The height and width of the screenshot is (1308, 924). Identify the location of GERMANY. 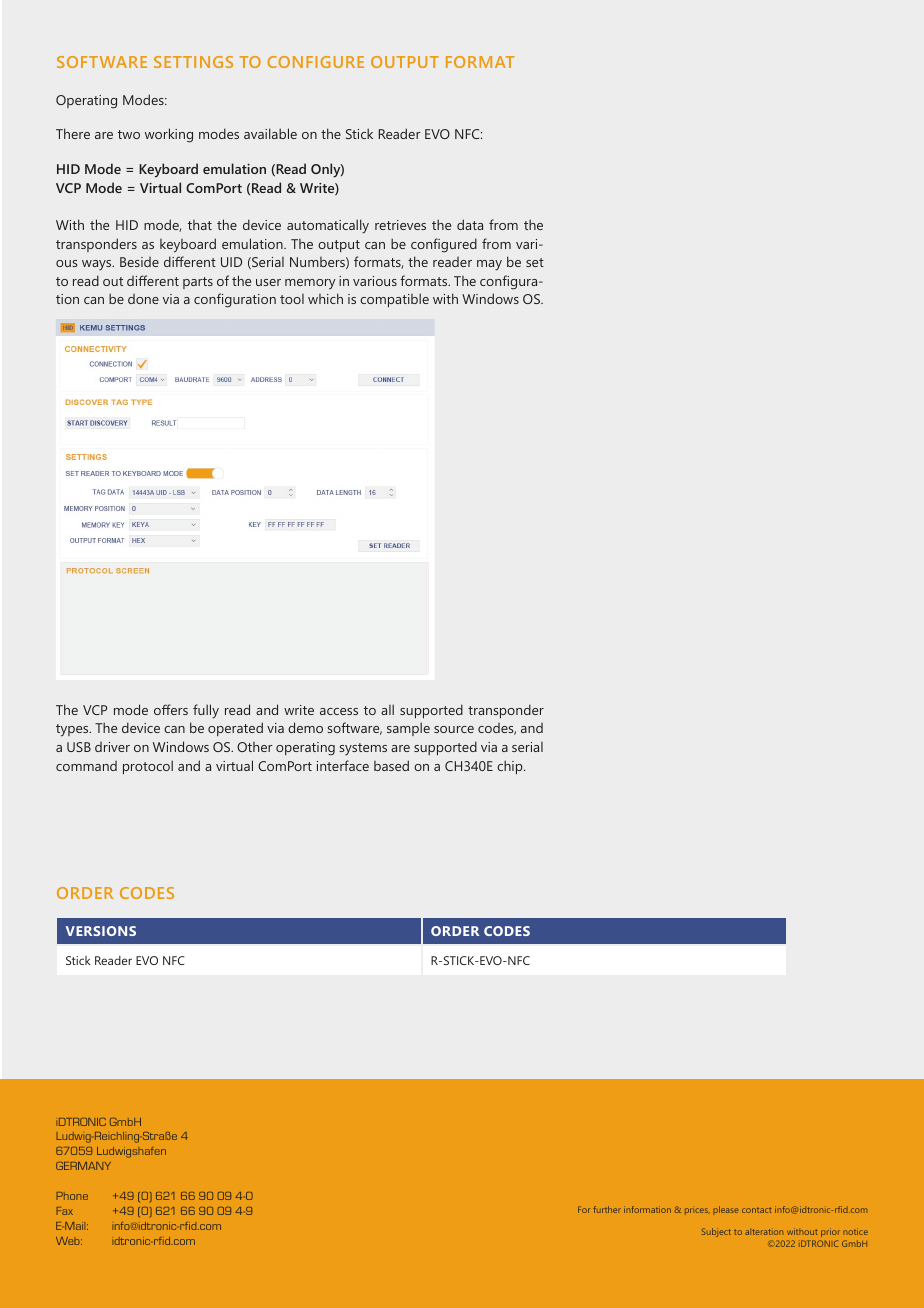
(83, 1166).
